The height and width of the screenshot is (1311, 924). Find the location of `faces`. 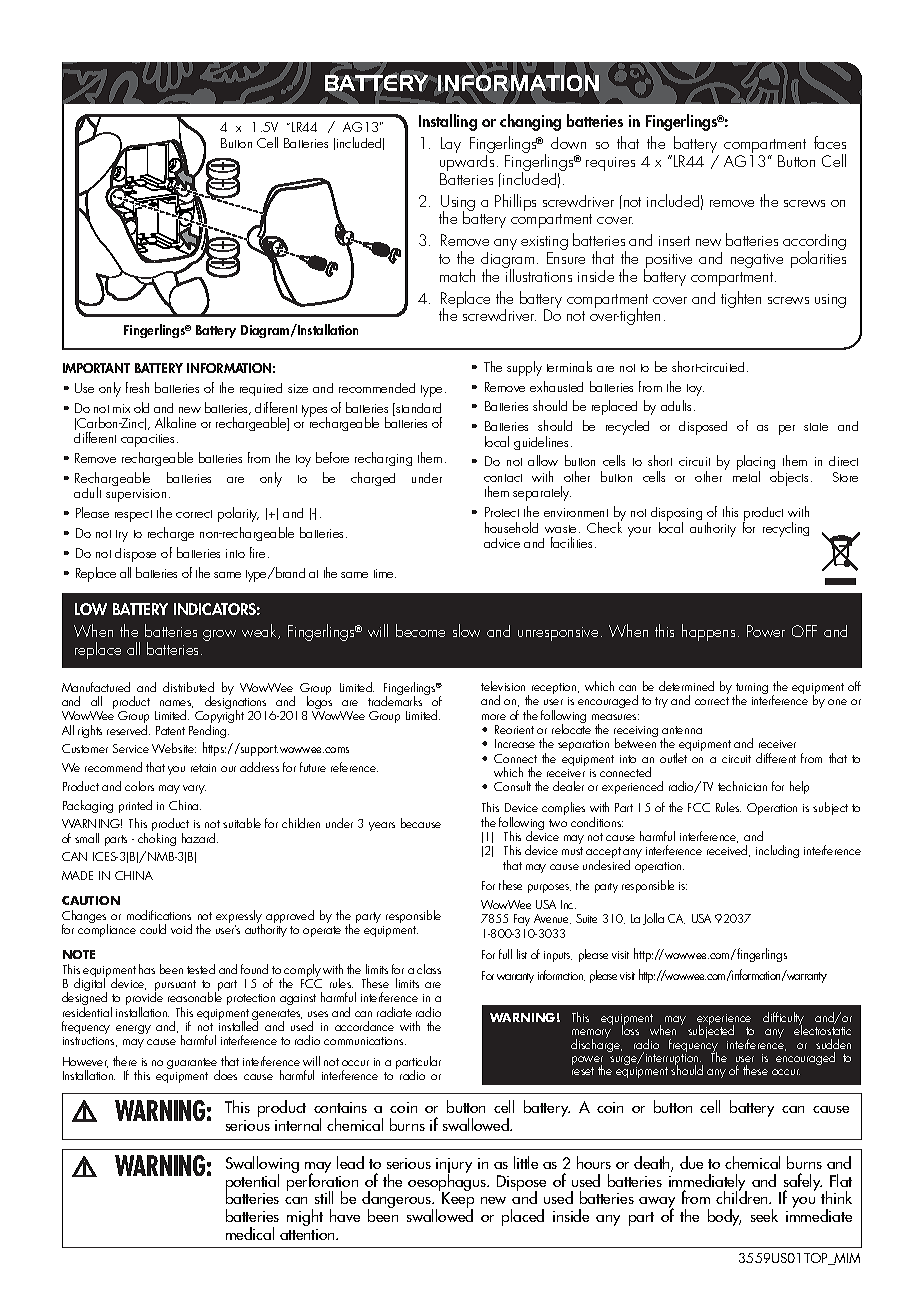

faces is located at coordinates (830, 142).
